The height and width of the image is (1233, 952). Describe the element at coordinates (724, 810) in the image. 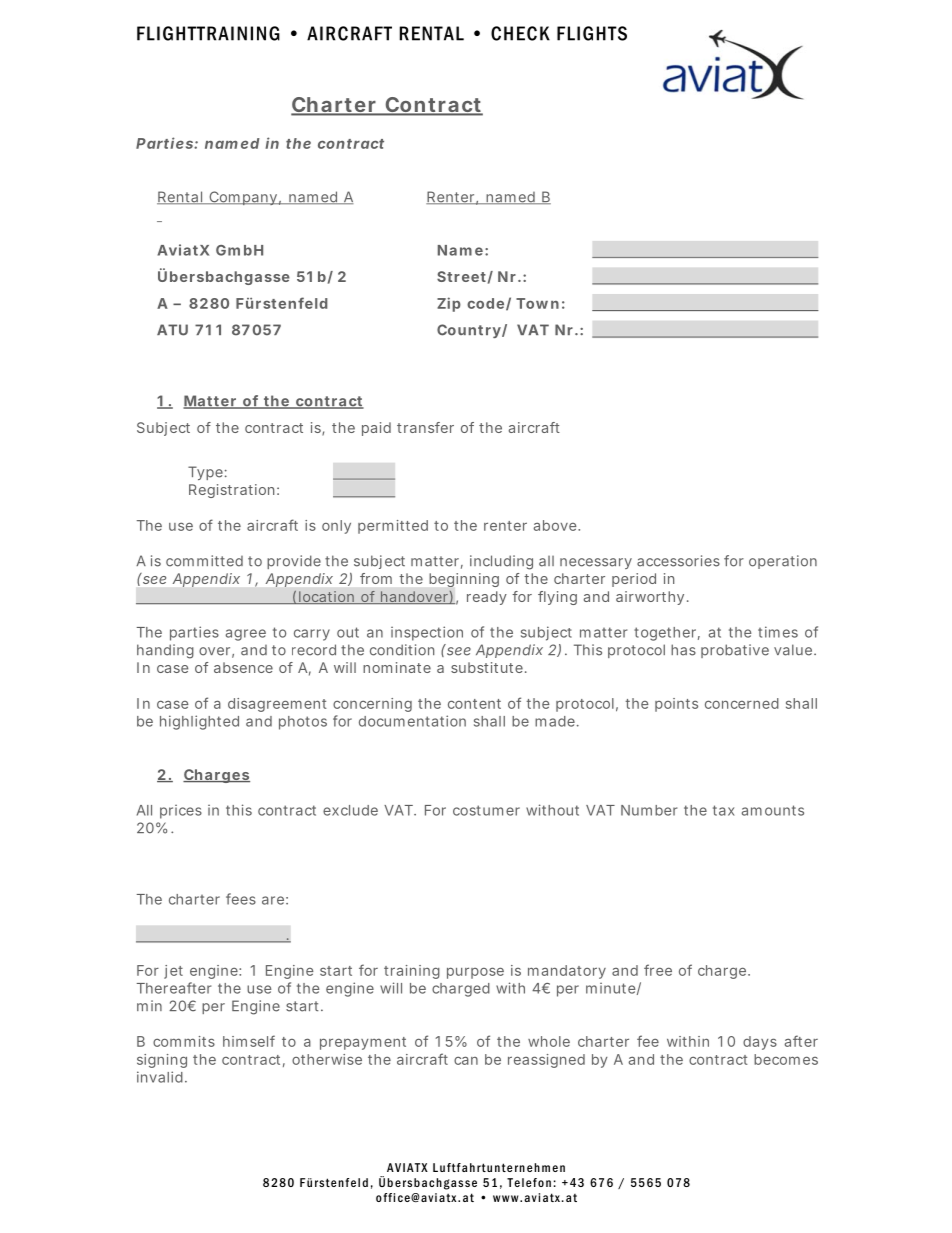

I see `tax` at that location.
